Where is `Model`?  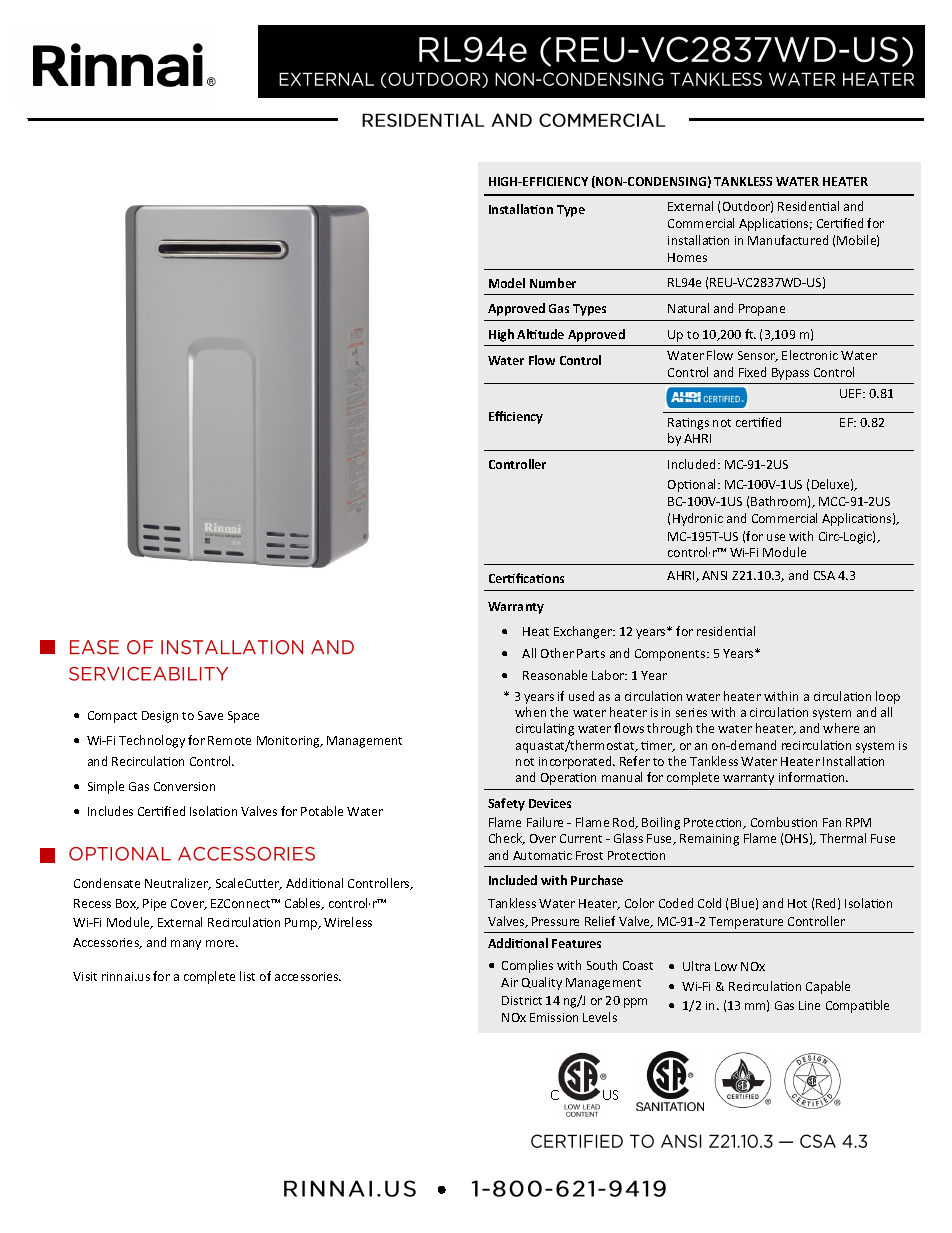 Model is located at coordinates (507, 283).
